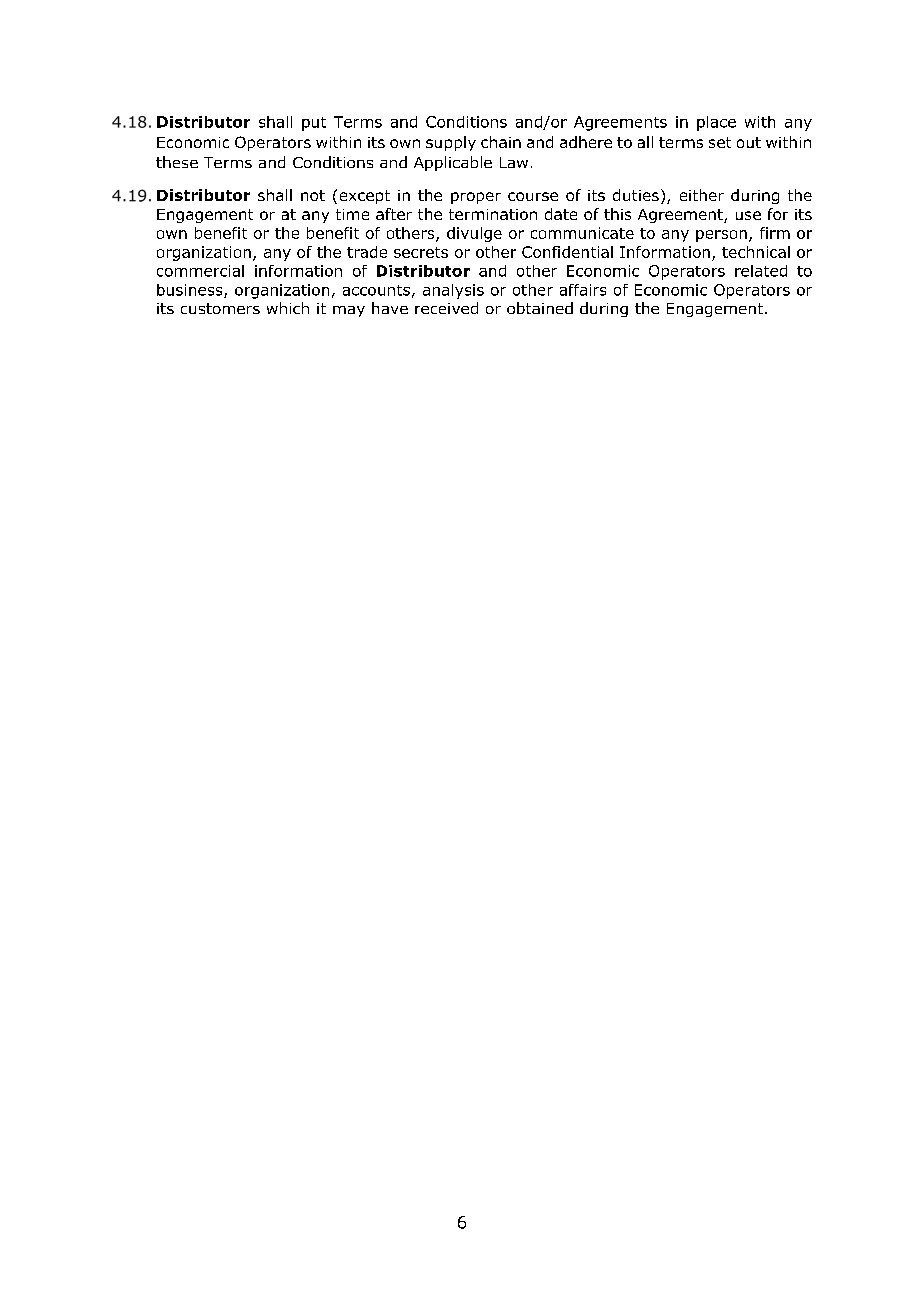 The width and height of the page is (924, 1308). Describe the element at coordinates (748, 215) in the page. I see `use` at that location.
